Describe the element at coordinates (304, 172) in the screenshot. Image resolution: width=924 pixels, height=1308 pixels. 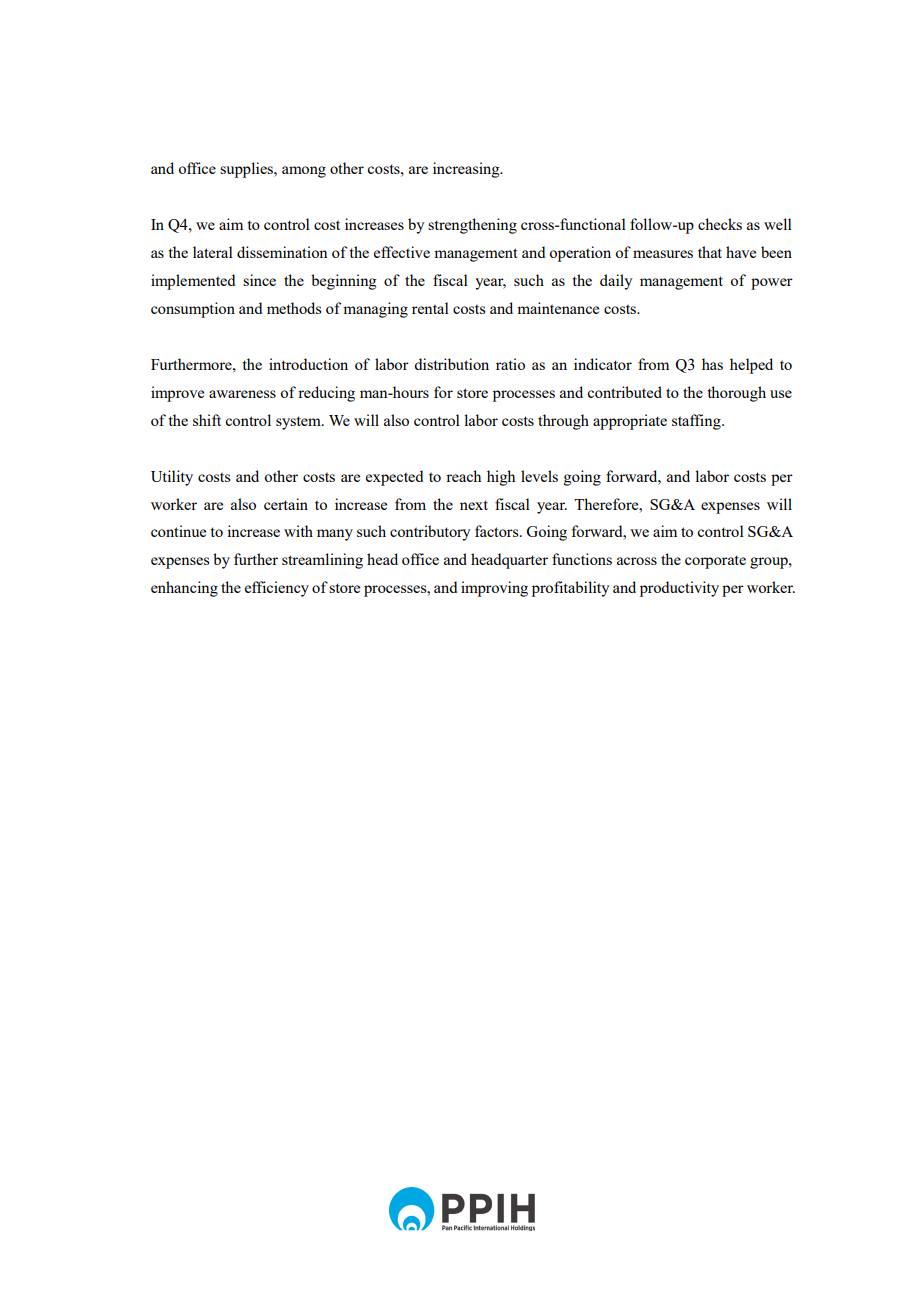
I see `among` at that location.
